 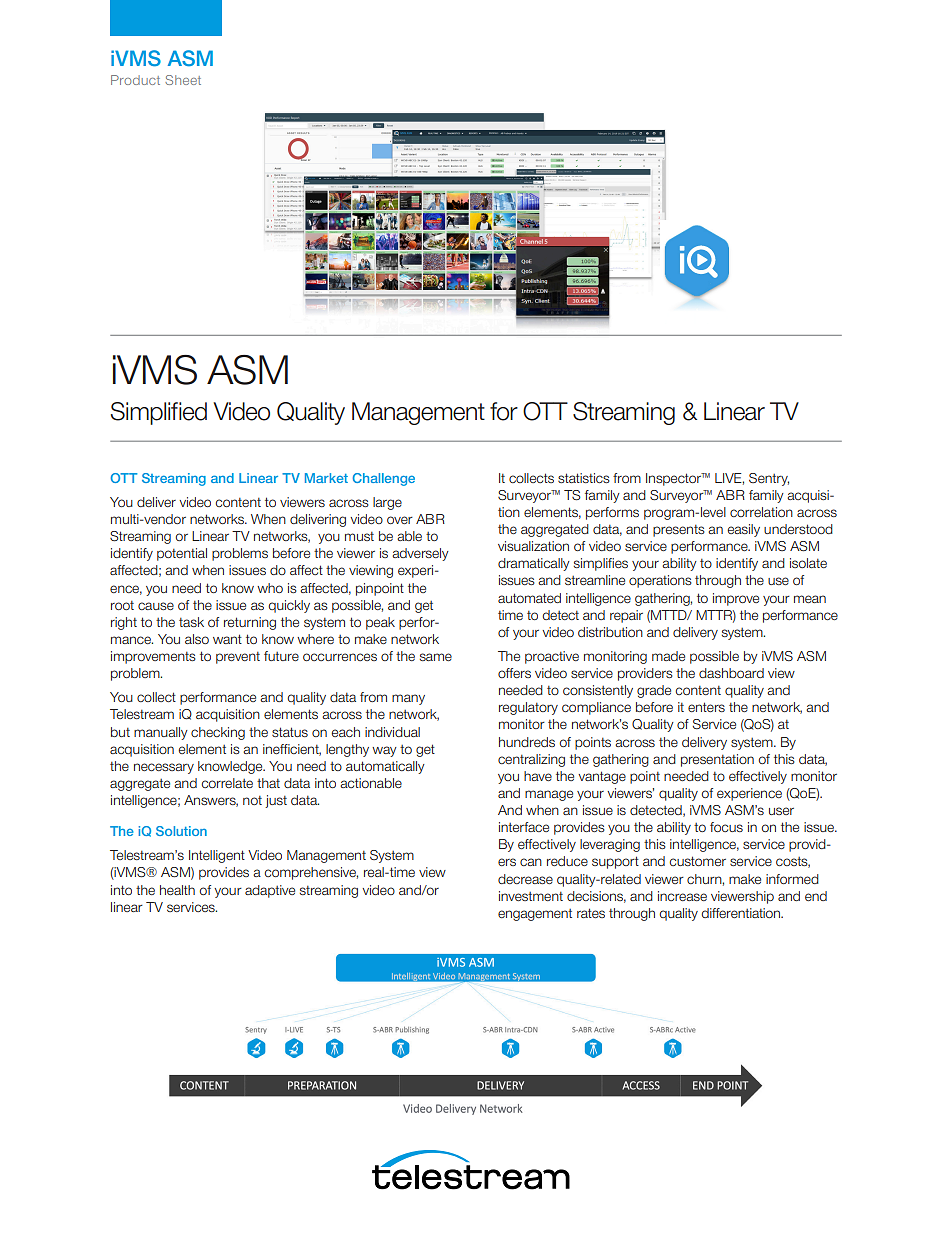 What do you see at coordinates (769, 479) in the screenshot?
I see `Sentry` at bounding box center [769, 479].
